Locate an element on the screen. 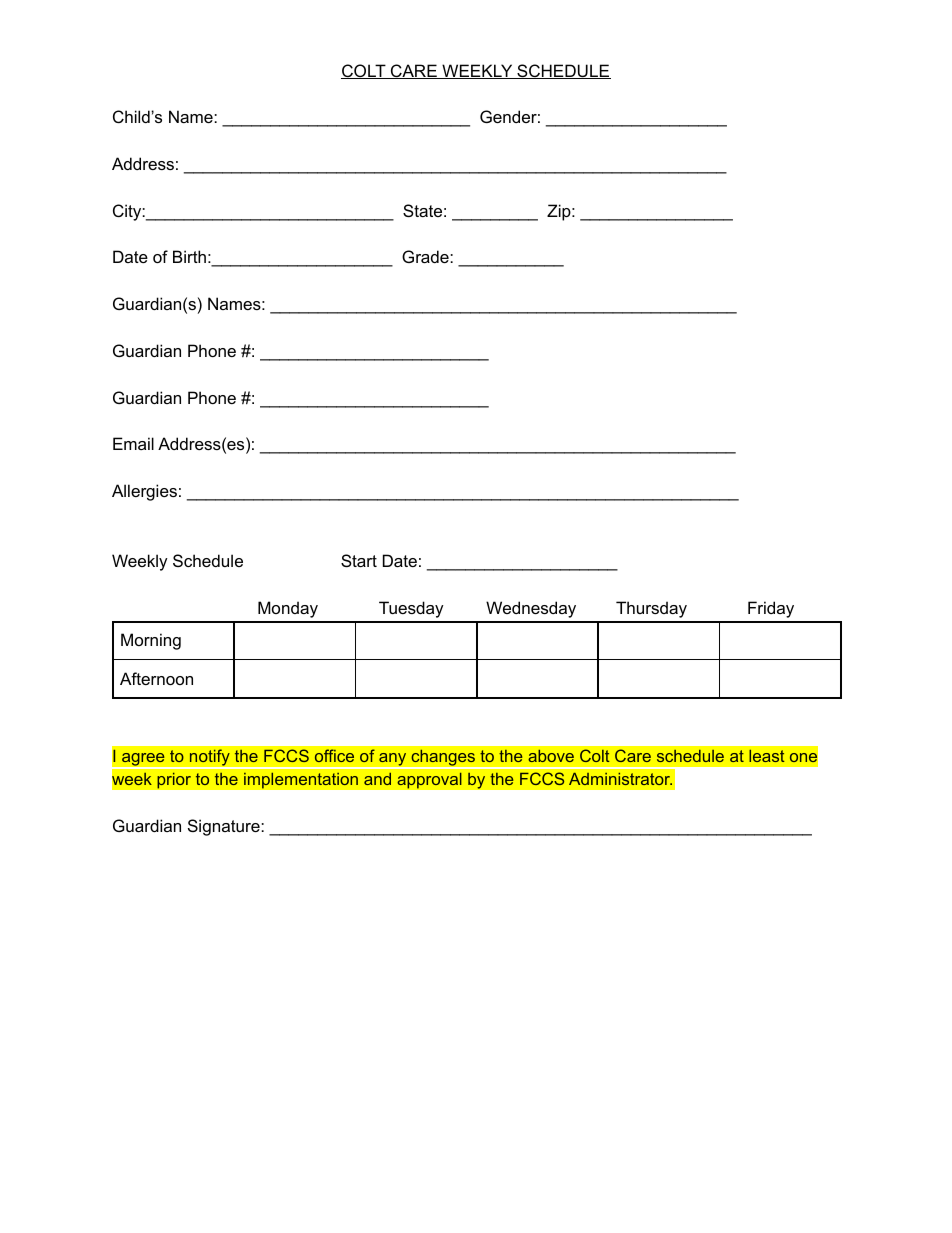 The image size is (952, 1233). approval is located at coordinates (429, 780).
